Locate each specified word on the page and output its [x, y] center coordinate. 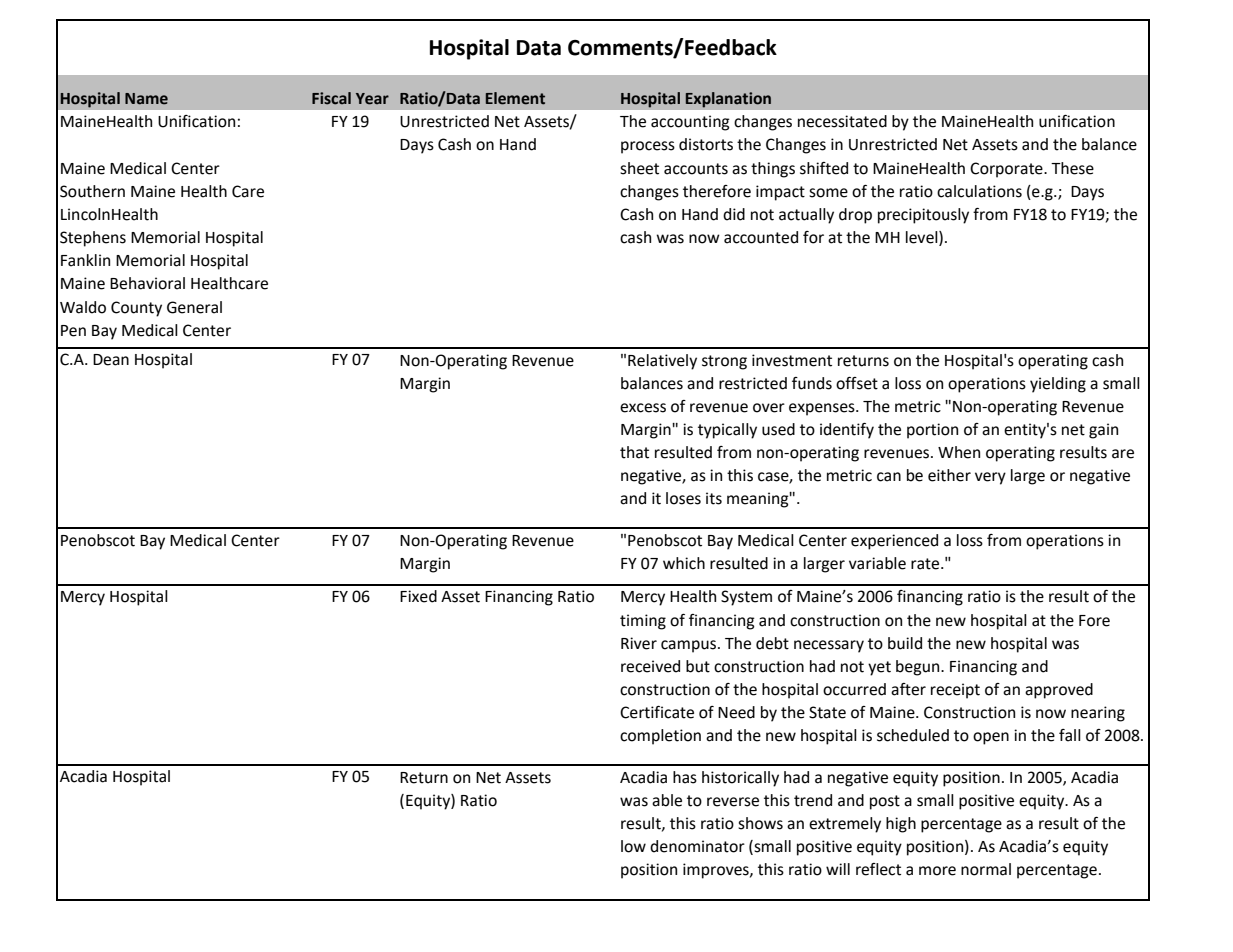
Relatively [662, 362]
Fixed [418, 596]
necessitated [842, 121]
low [633, 846]
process [648, 147]
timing [643, 622]
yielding [1058, 385]
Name [146, 99]
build [905, 643]
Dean [111, 360]
